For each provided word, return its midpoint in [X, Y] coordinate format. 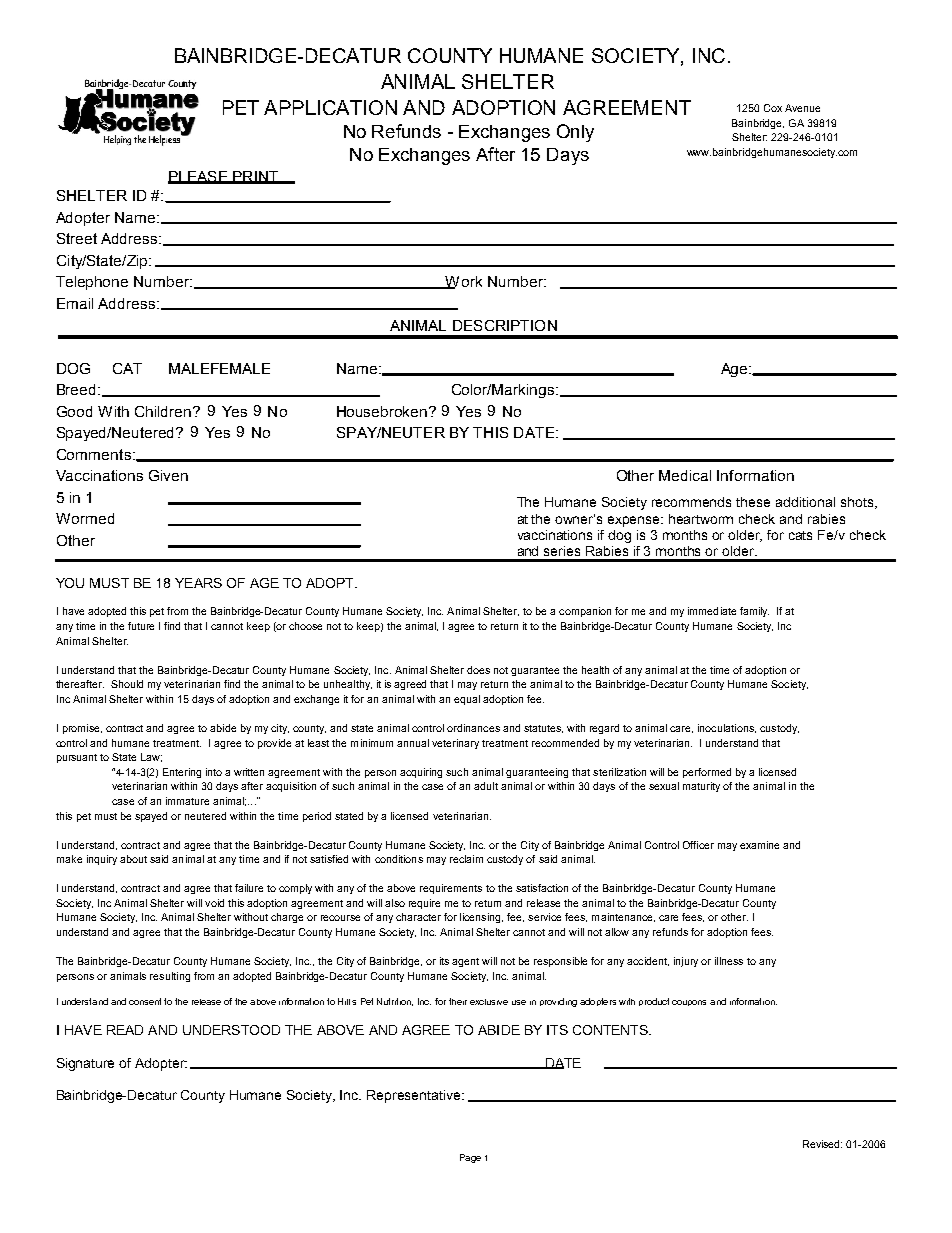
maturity [701, 787]
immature [187, 801]
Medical [685, 475]
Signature [85, 1064]
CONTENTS [611, 1030]
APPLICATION [330, 107]
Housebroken [383, 411]
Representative [415, 1096]
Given [168, 475]
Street [77, 238]
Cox [773, 108]
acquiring [421, 773]
